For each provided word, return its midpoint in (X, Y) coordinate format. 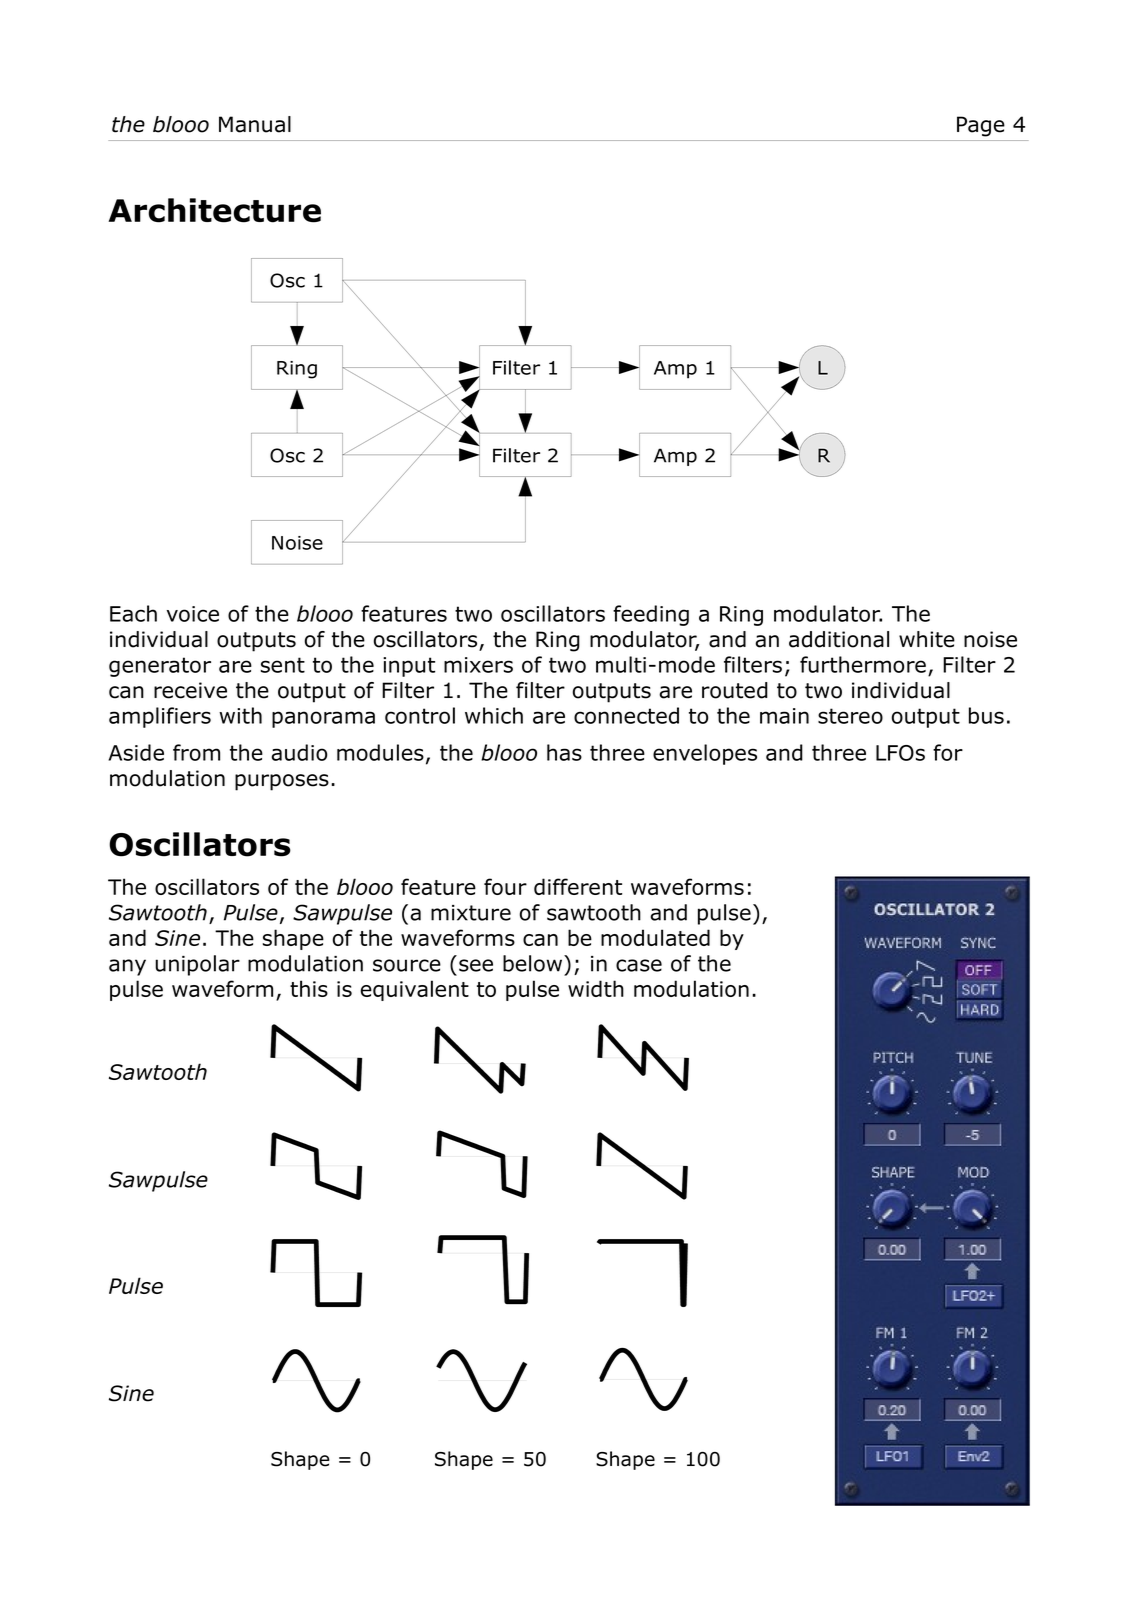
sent (283, 665)
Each (133, 613)
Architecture (214, 210)
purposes (282, 782)
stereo (850, 716)
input (409, 667)
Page (981, 126)
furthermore (863, 664)
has (564, 752)
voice (193, 614)
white (927, 639)
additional (839, 639)
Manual (255, 124)
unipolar (197, 965)
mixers (478, 665)
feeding (651, 615)
